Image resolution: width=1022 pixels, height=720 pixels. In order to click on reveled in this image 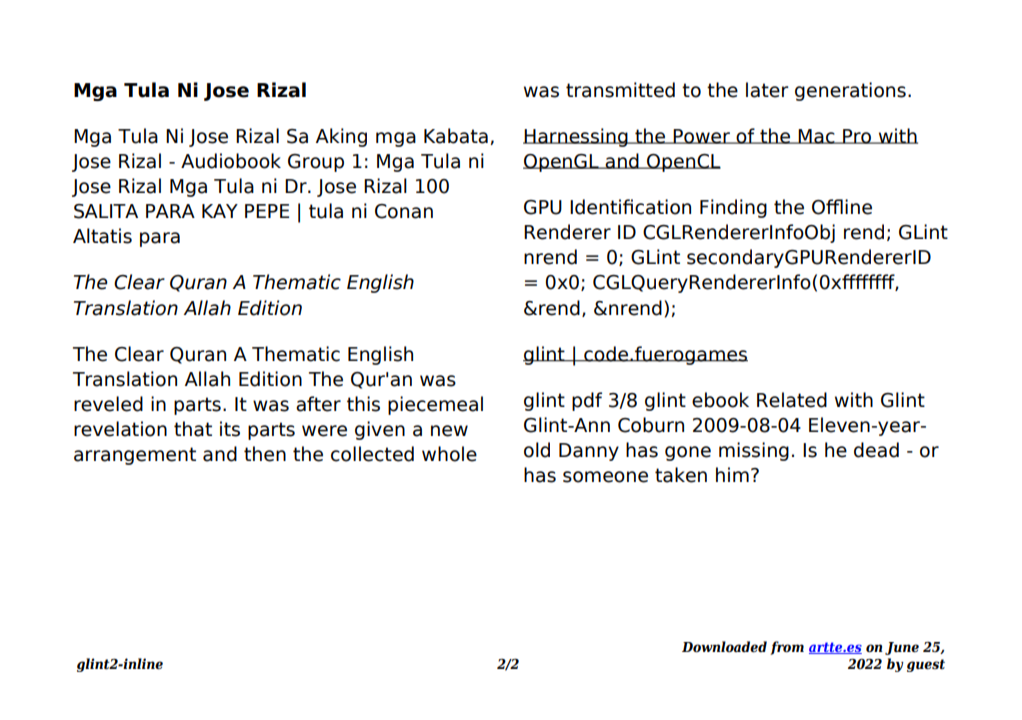, I will do `click(108, 404)`.
